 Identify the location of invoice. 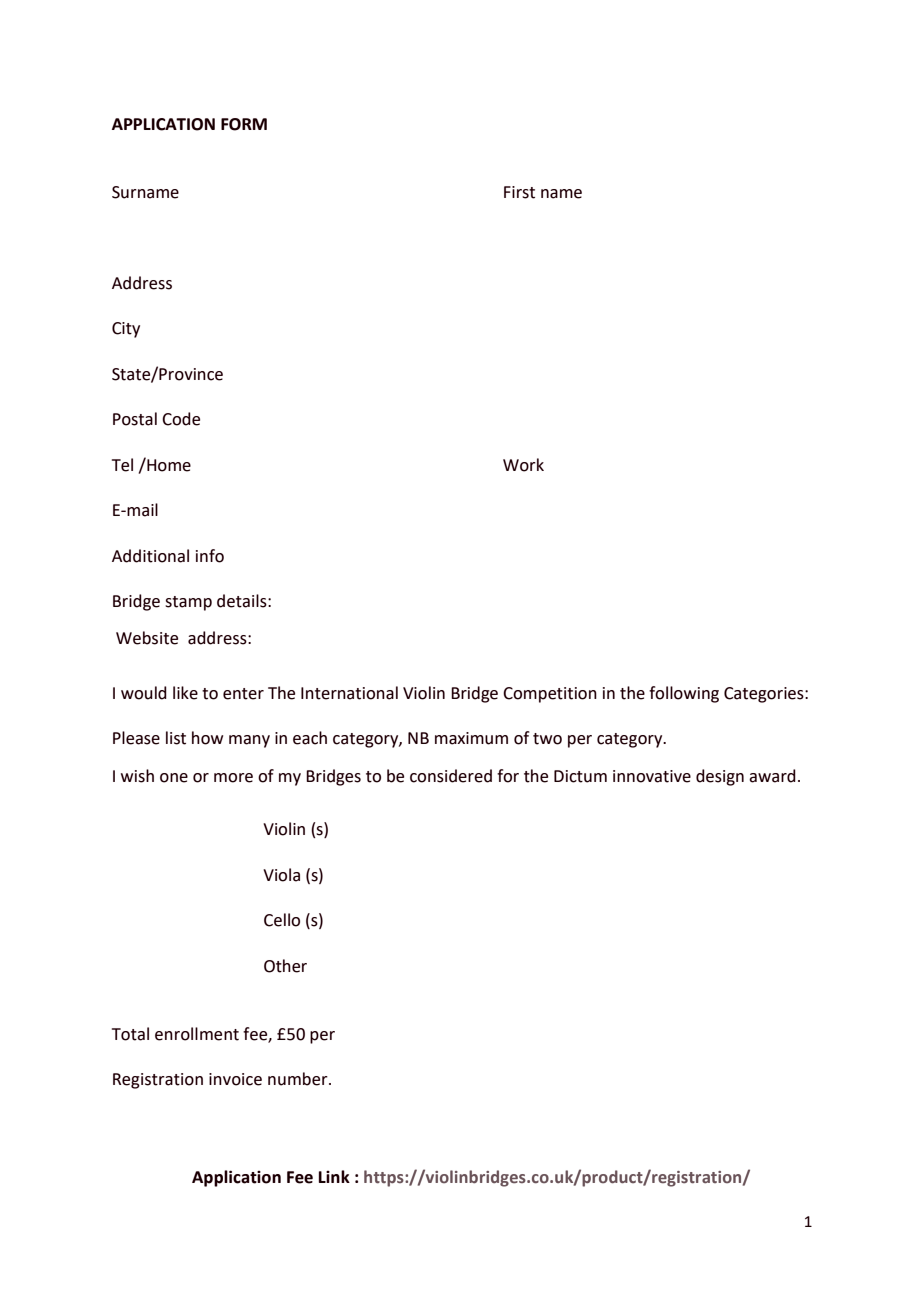
(235, 1079).
